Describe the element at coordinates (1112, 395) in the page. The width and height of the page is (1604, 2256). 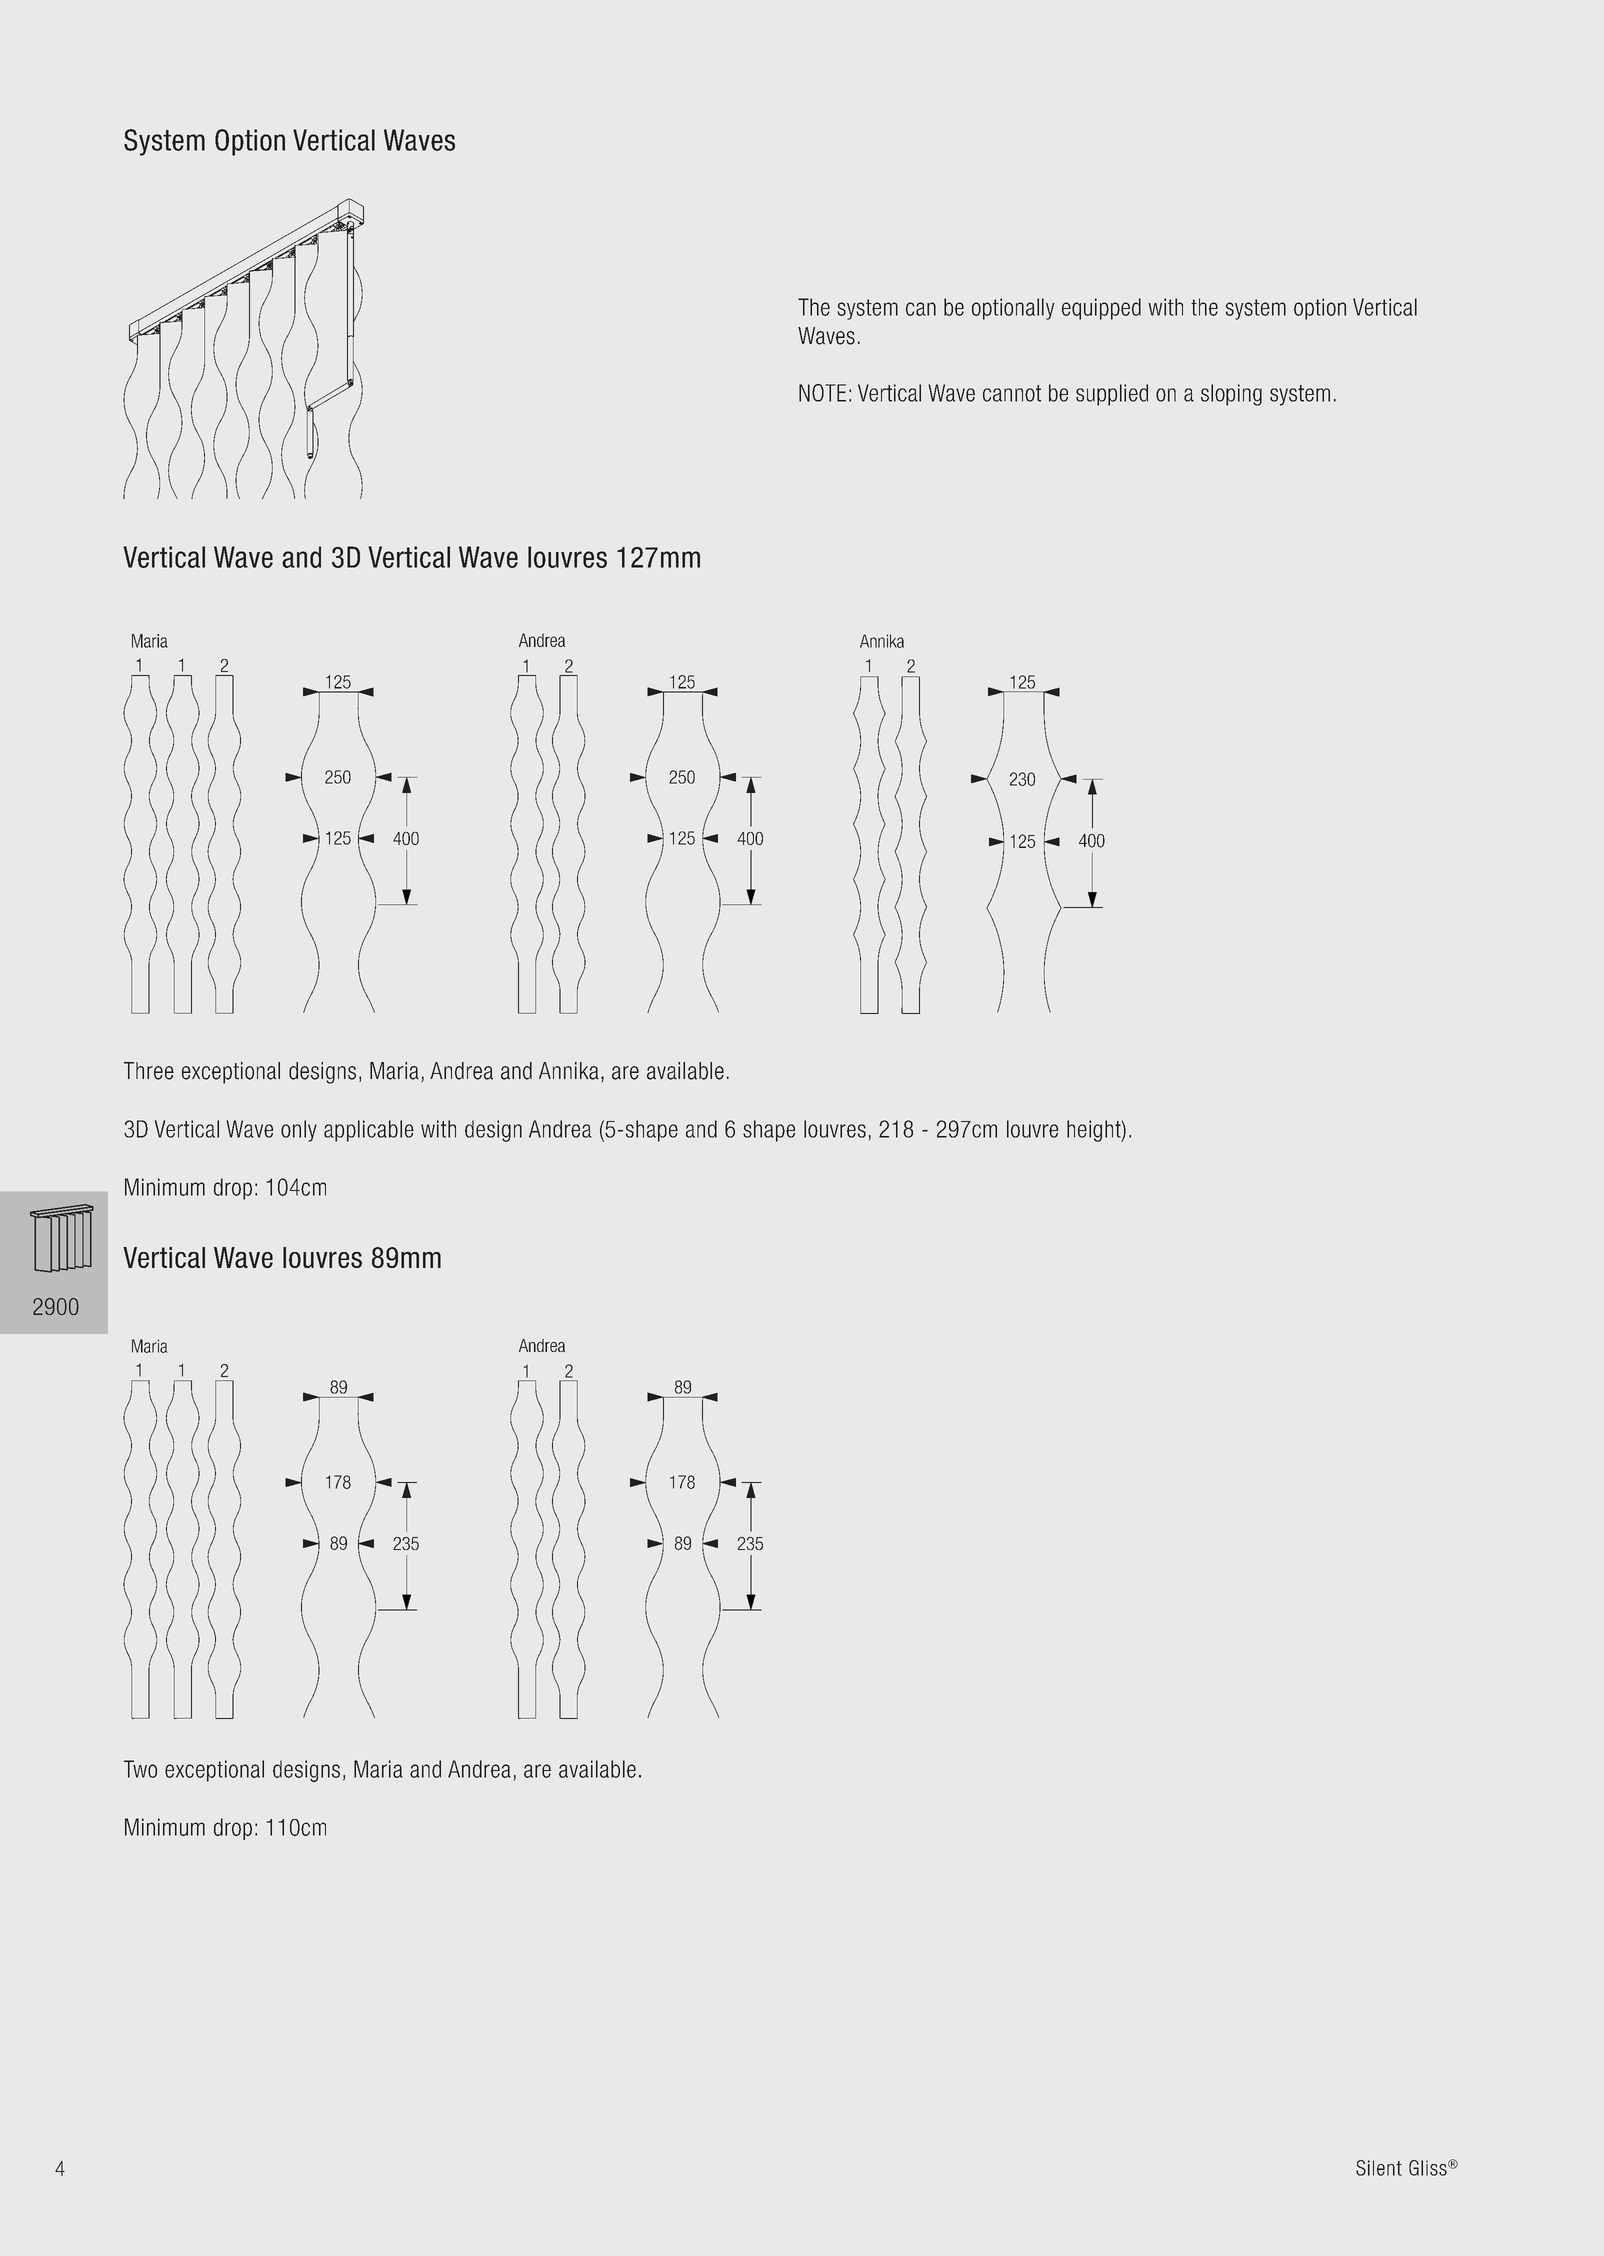
I see `supplied` at that location.
